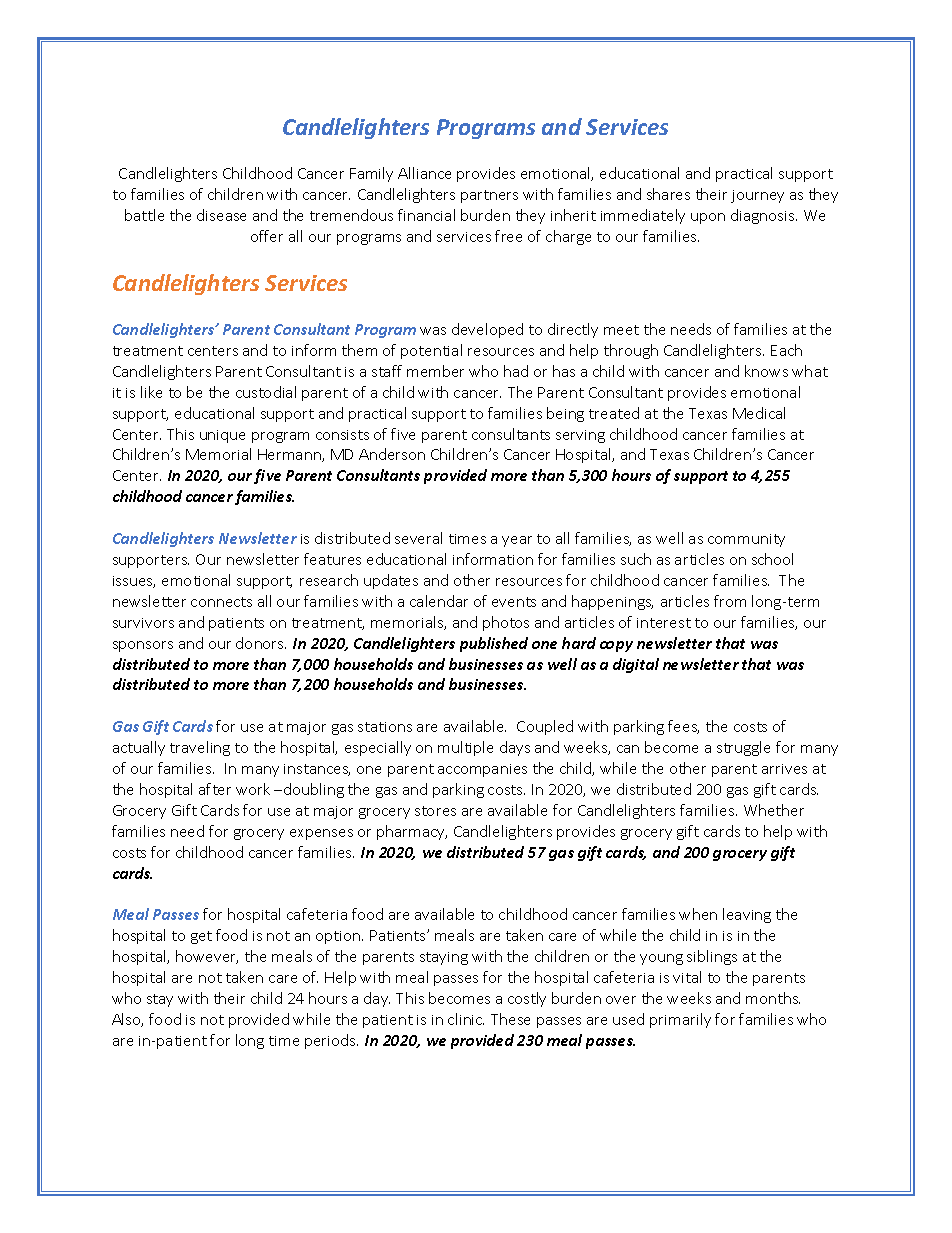 This page has width=952, height=1233. Describe the element at coordinates (730, 601) in the page. I see `from` at that location.
